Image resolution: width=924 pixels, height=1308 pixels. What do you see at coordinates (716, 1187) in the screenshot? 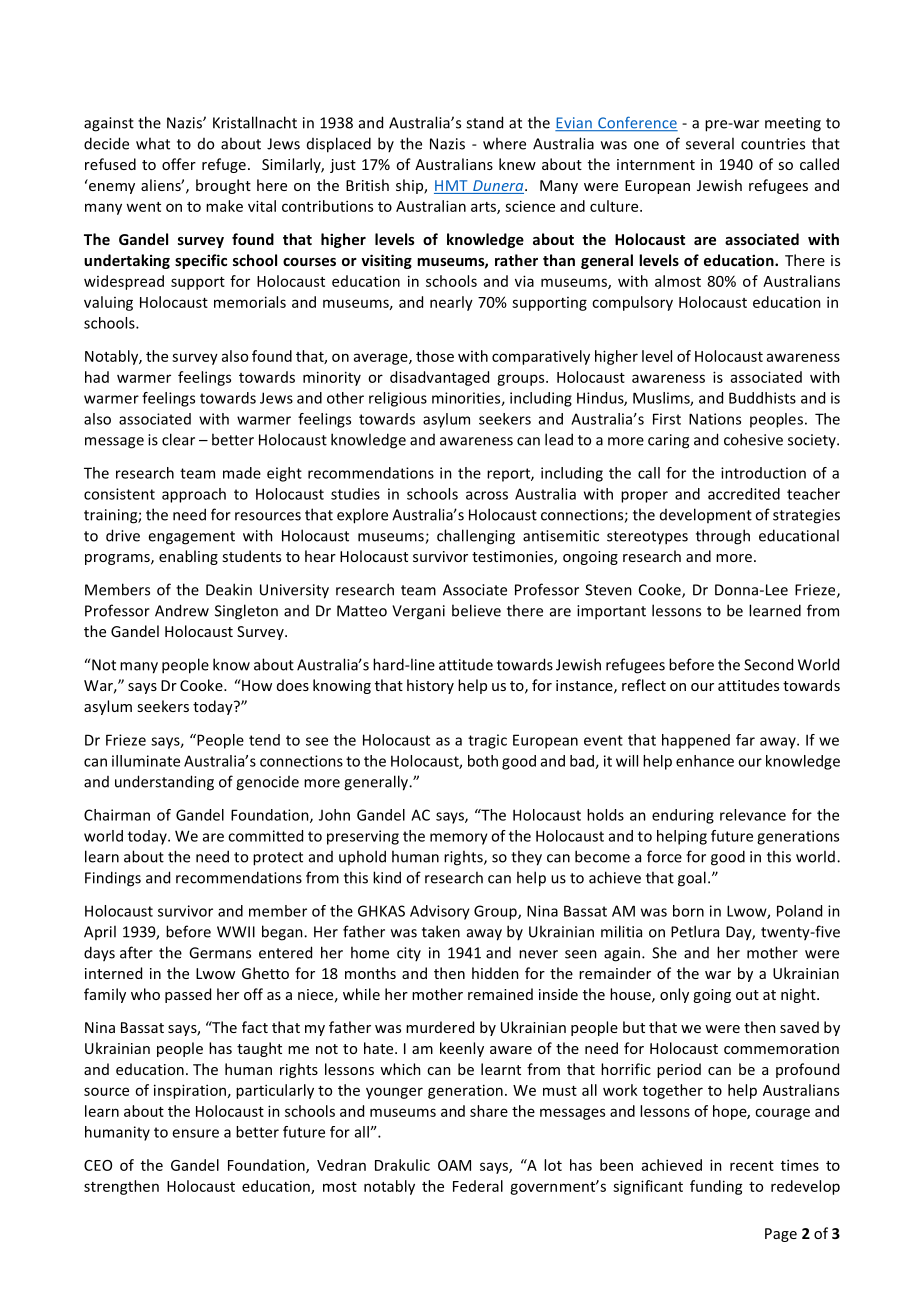
I see `funding` at bounding box center [716, 1187].
